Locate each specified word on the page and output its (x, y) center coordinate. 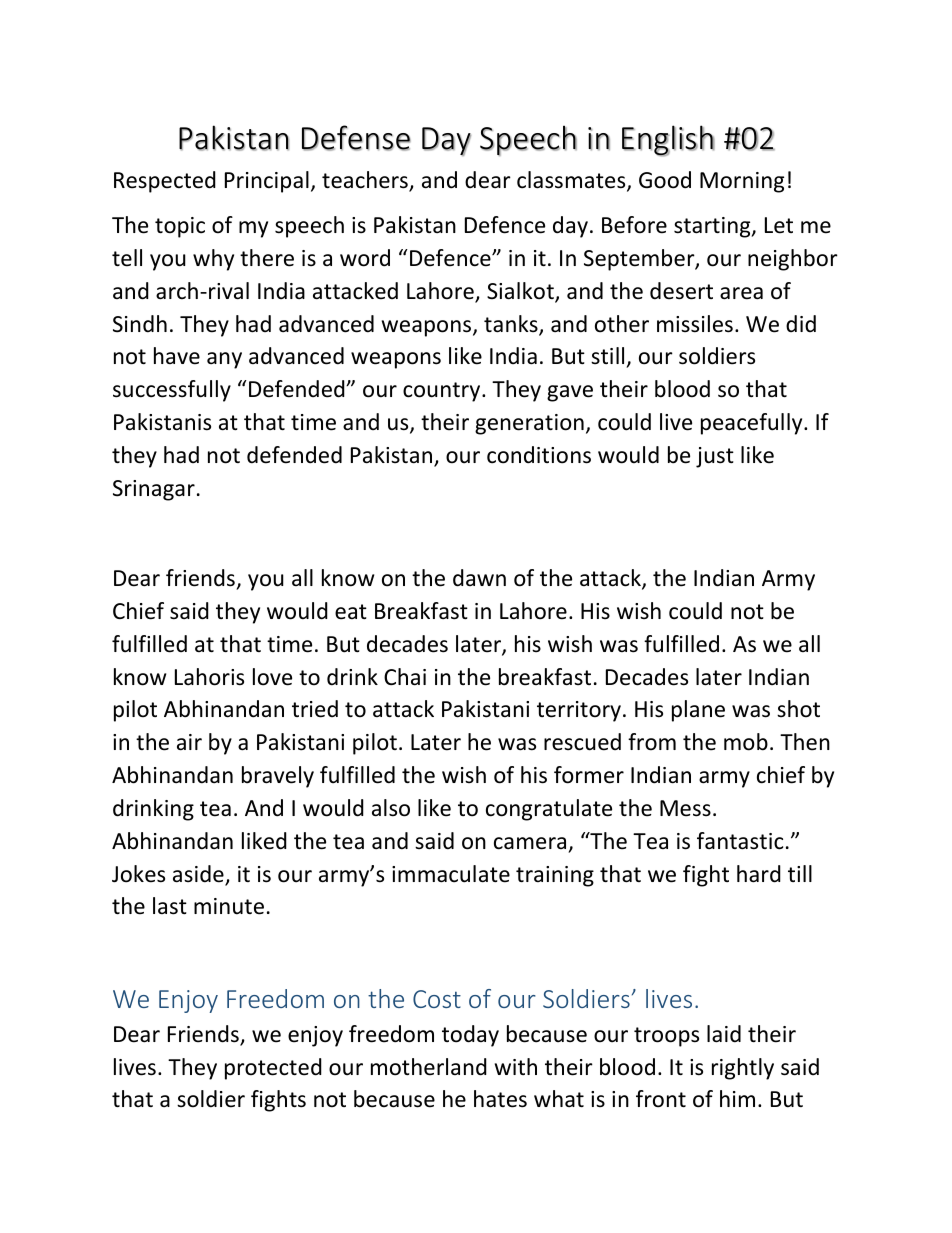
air (189, 742)
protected (273, 1069)
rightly (743, 1069)
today (470, 1036)
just (715, 457)
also (391, 808)
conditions (539, 455)
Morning (742, 182)
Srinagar (154, 490)
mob (746, 742)
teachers (366, 181)
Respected (165, 182)
